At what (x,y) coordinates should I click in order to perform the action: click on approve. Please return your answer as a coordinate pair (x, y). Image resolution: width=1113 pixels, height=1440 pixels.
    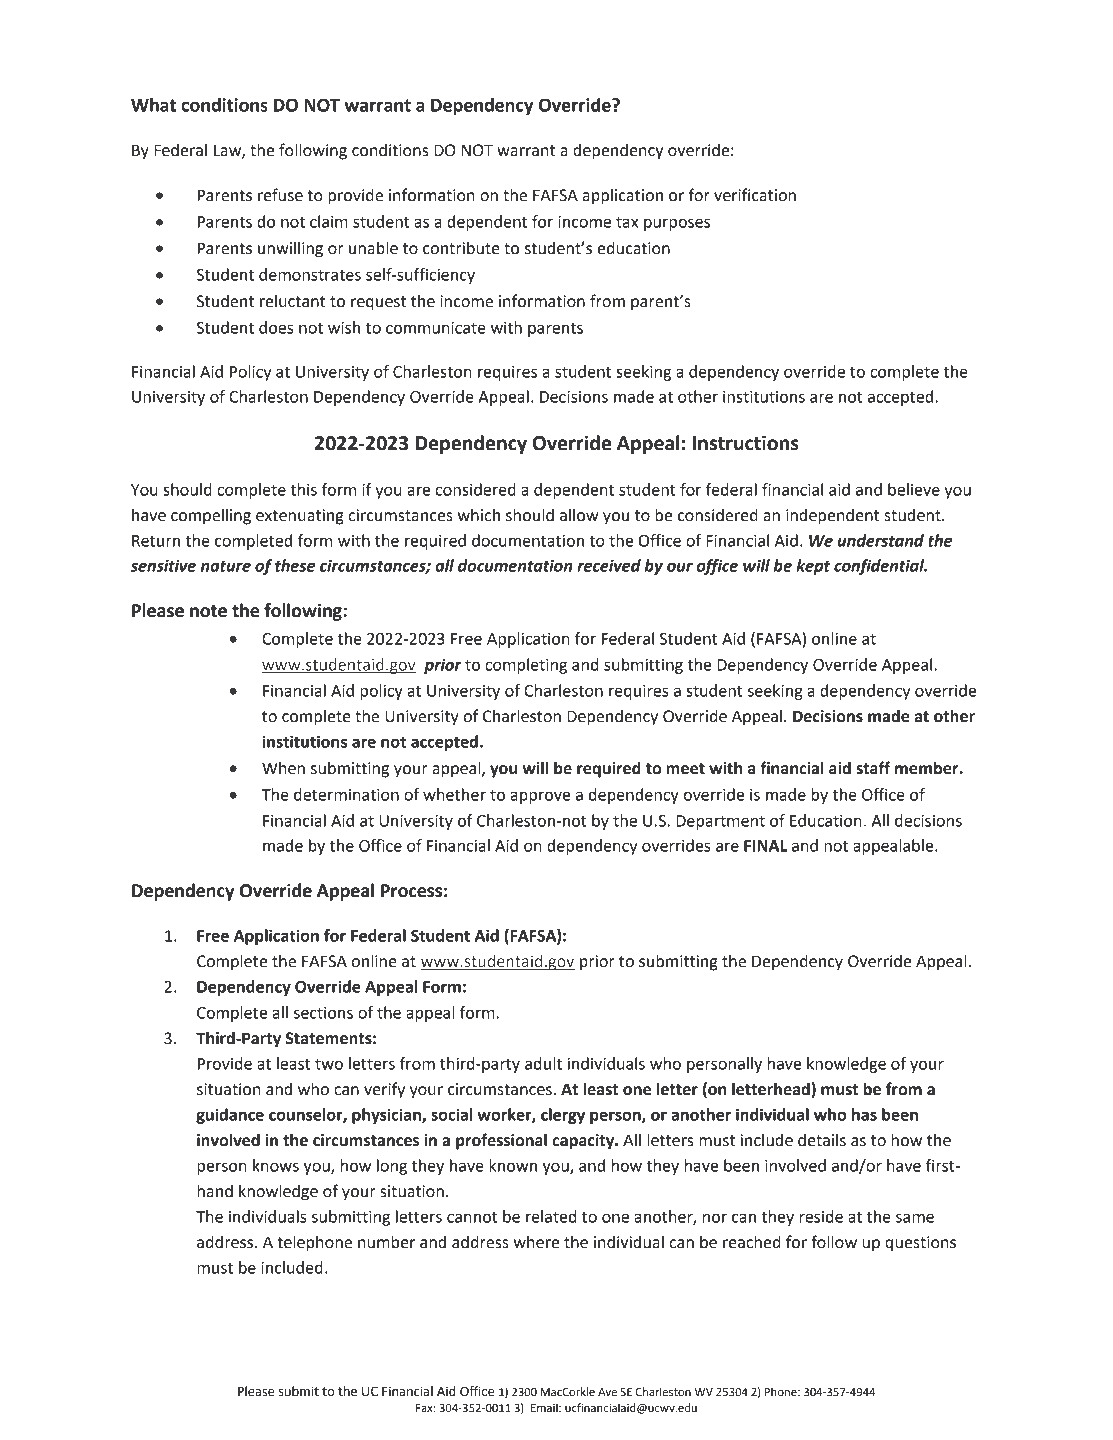
    Looking at the image, I should click on (540, 797).
